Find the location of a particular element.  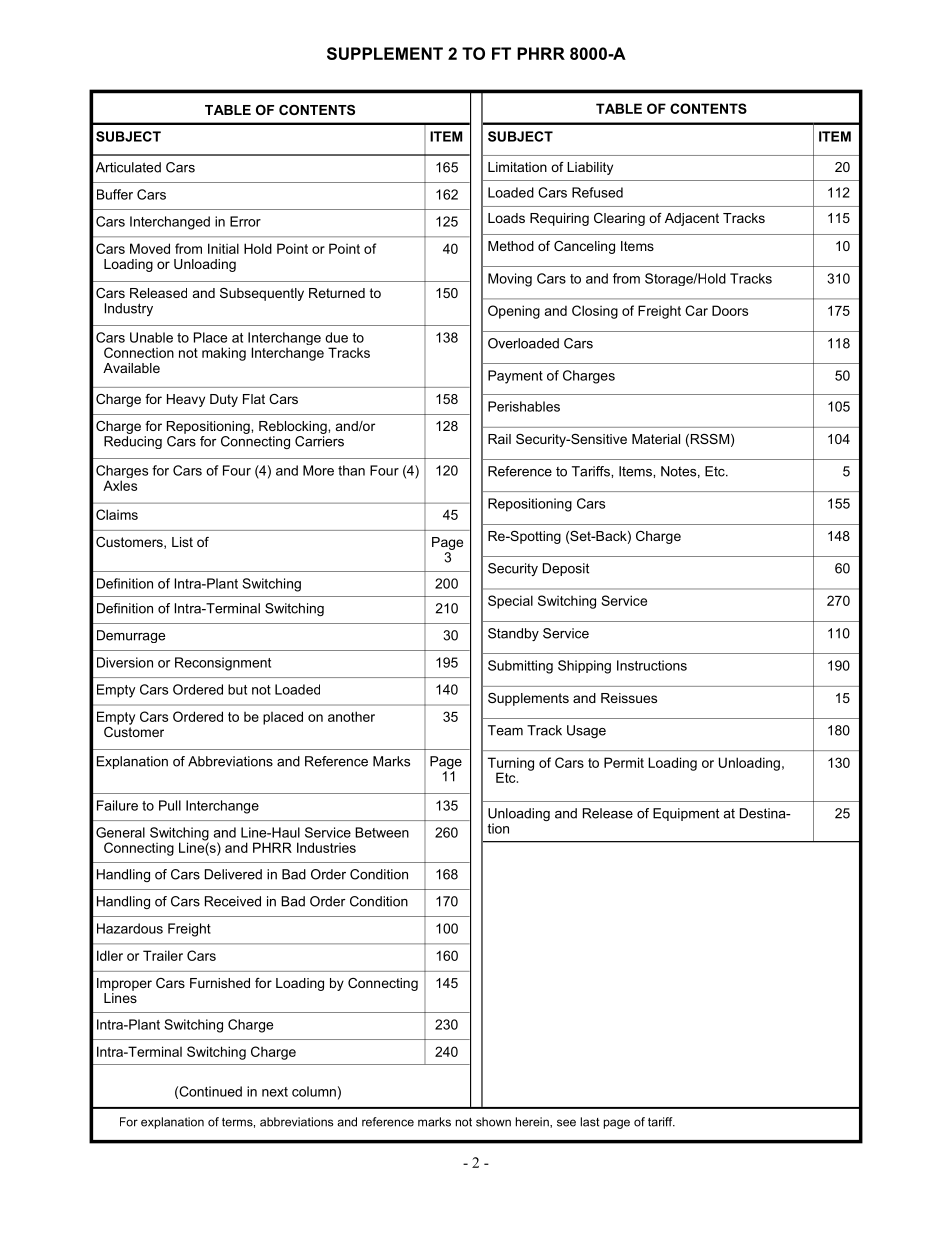

shown is located at coordinates (493, 1122).
